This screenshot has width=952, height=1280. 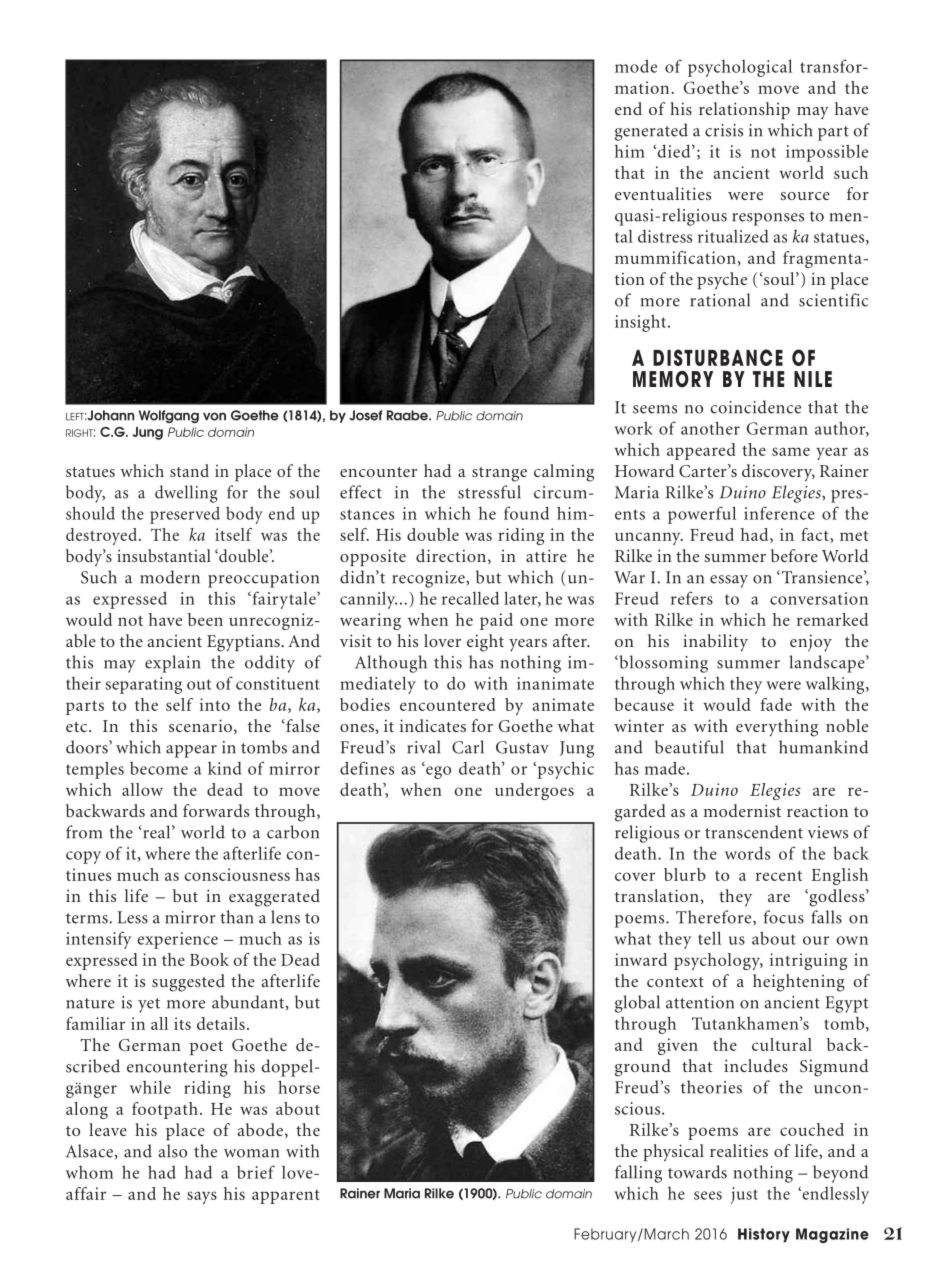 I want to click on inability, so click(x=715, y=643).
